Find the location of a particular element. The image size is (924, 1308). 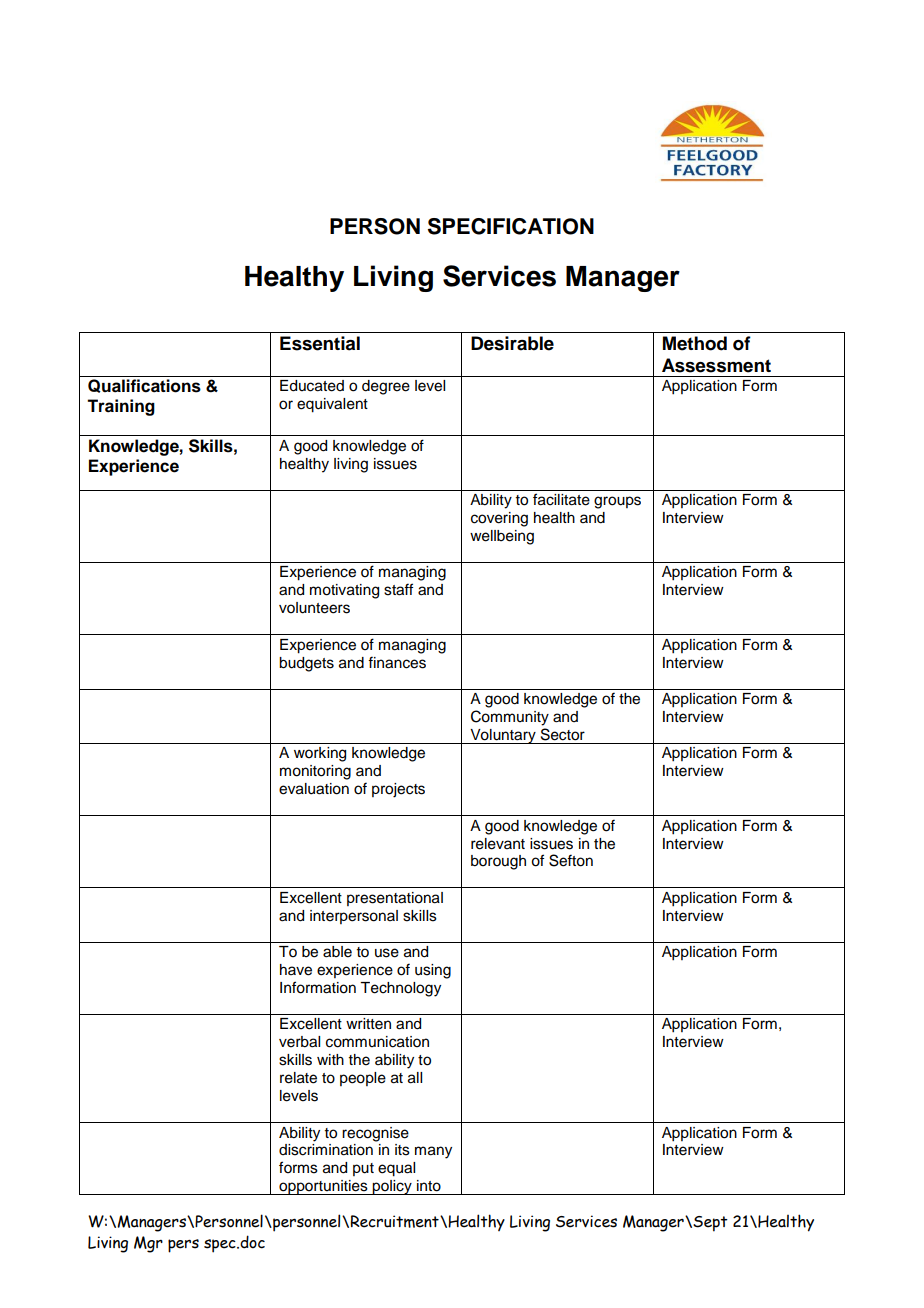

budgets is located at coordinates (306, 664).
